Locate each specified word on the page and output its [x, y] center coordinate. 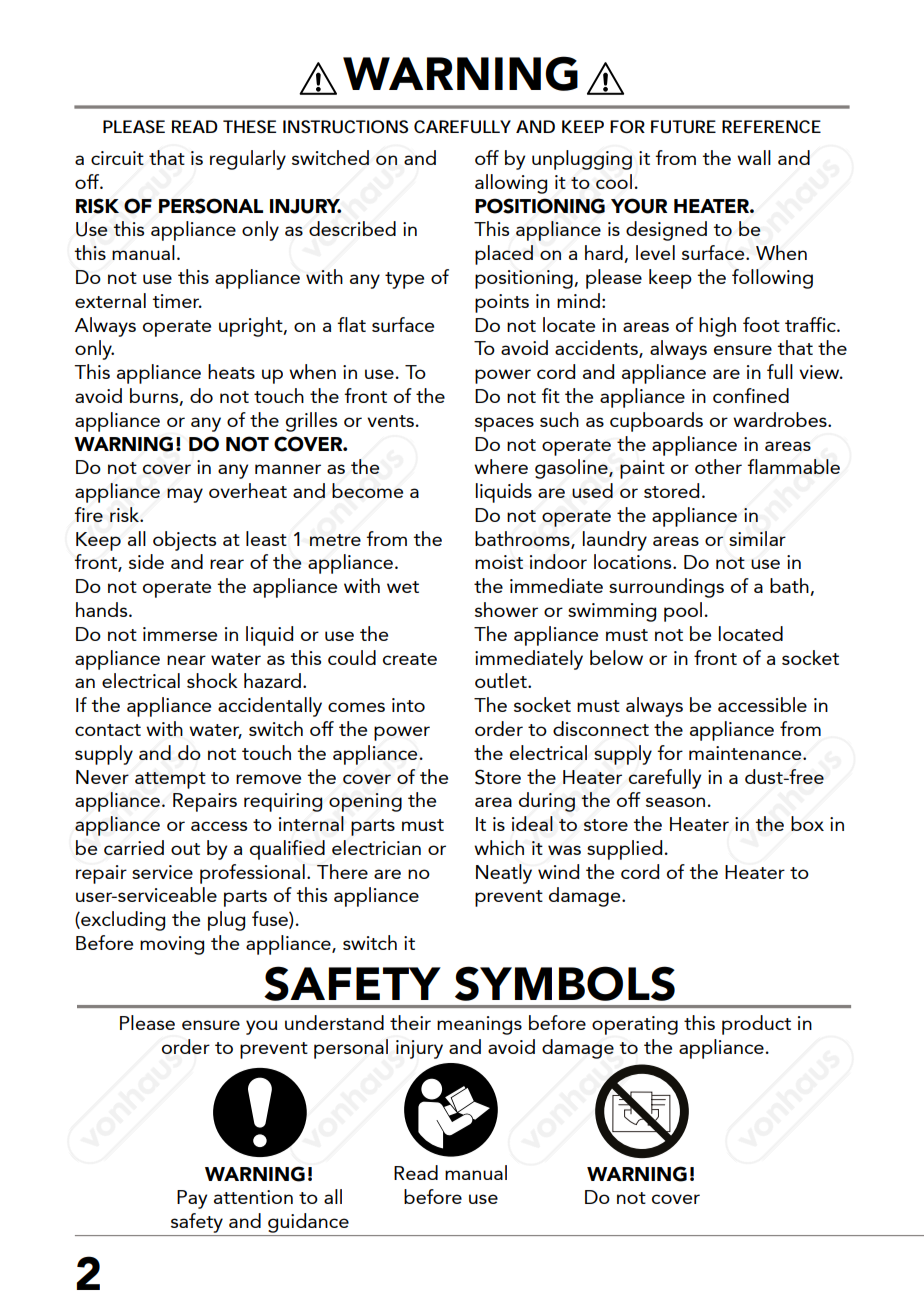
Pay [192, 1199]
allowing [511, 184]
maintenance [746, 753]
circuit [117, 158]
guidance [308, 1223]
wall [754, 157]
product [756, 1025]
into [408, 705]
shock [212, 680]
